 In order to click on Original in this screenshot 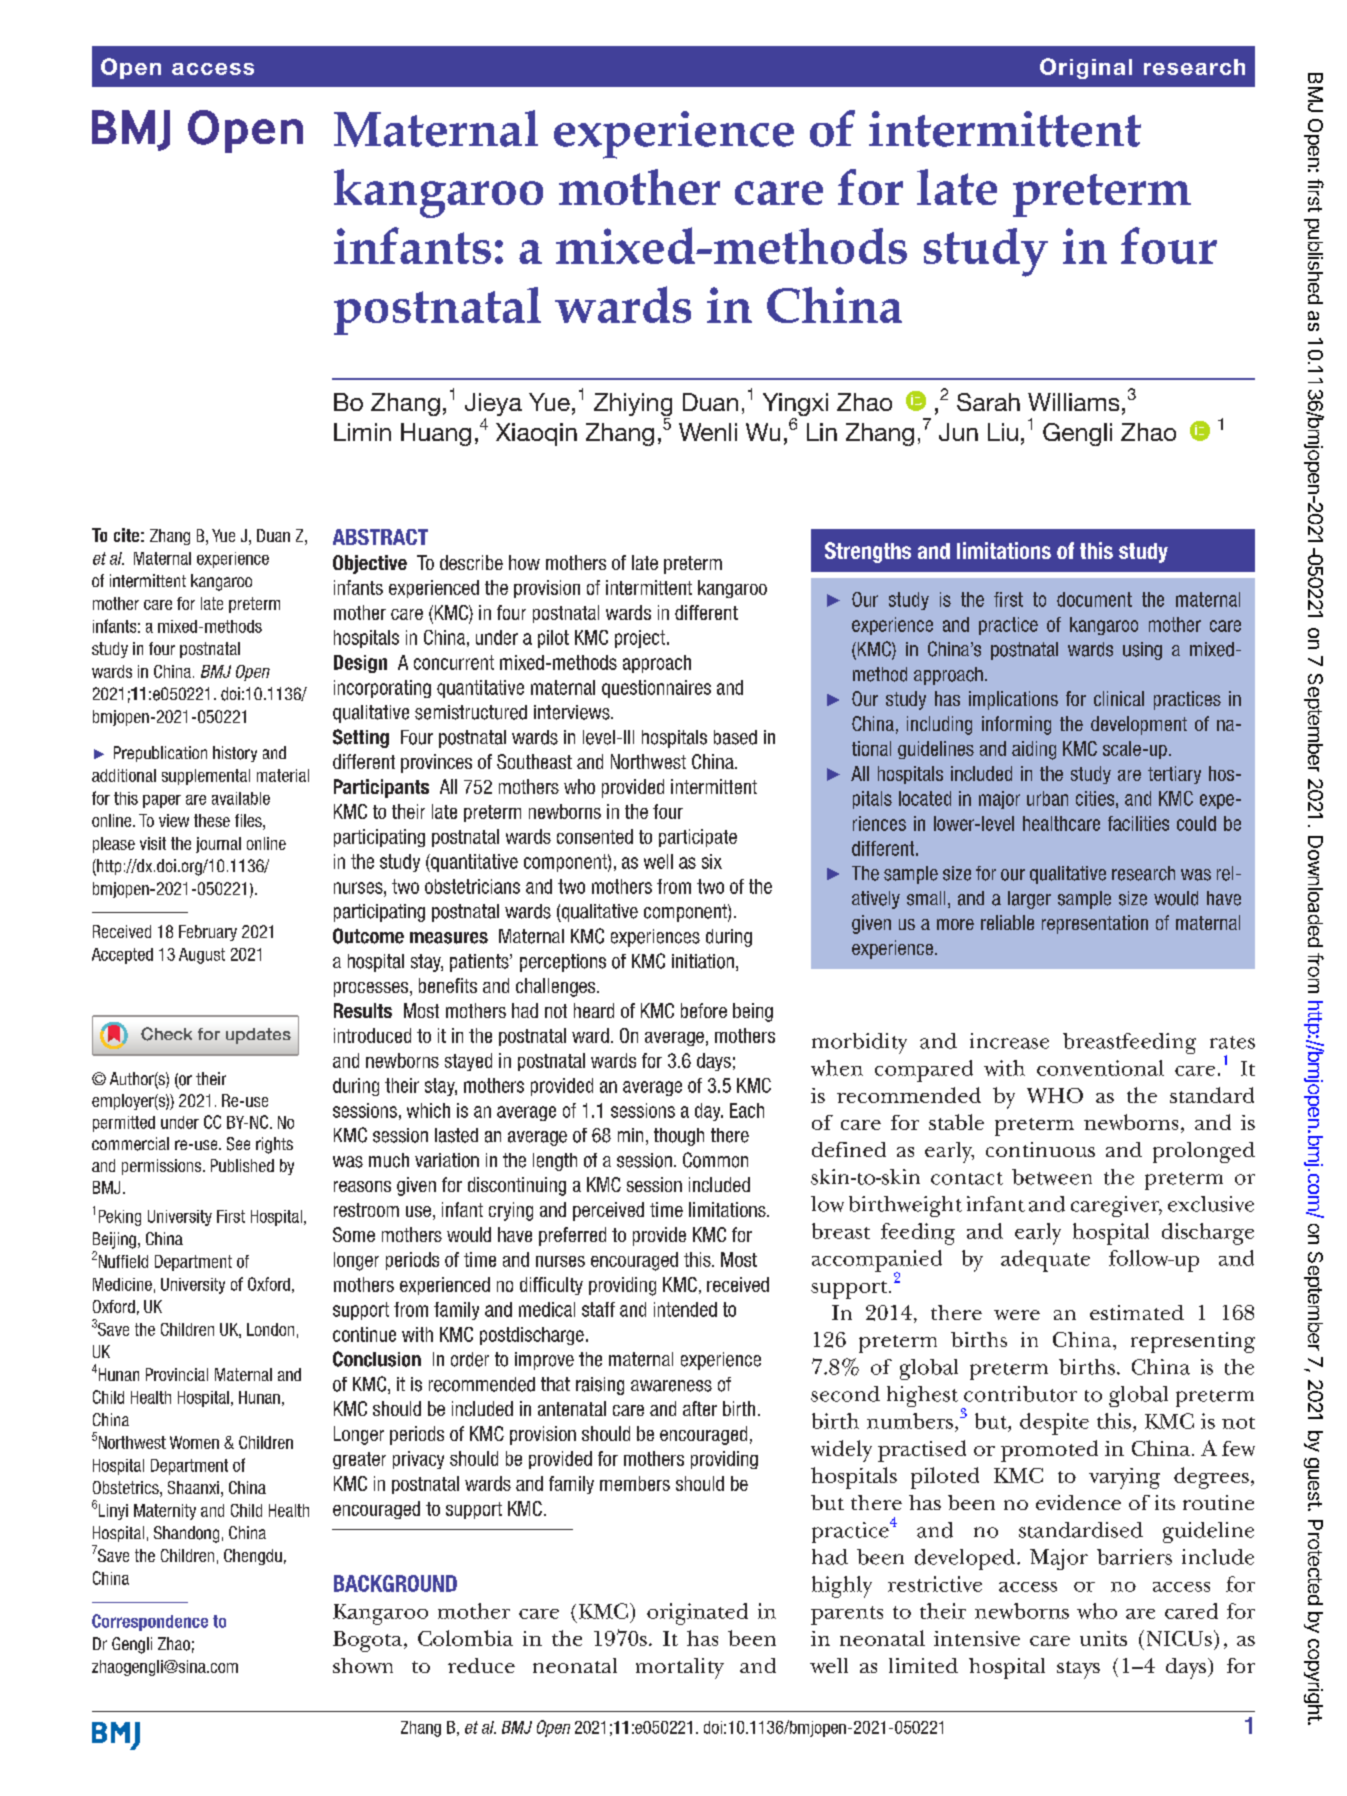, I will do `click(1086, 68)`.
